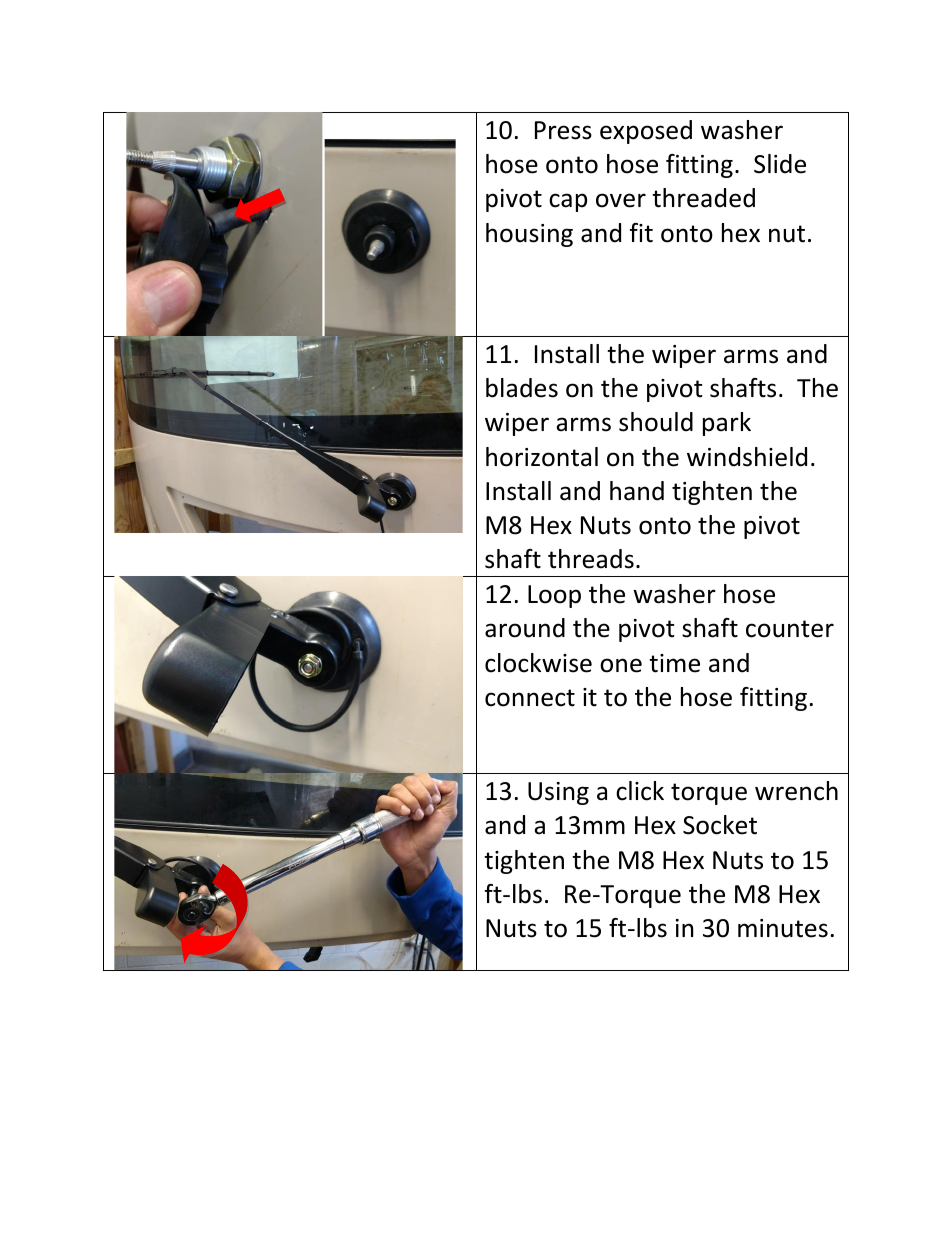 The width and height of the page is (952, 1233). Describe the element at coordinates (790, 629) in the page. I see `counter` at that location.
